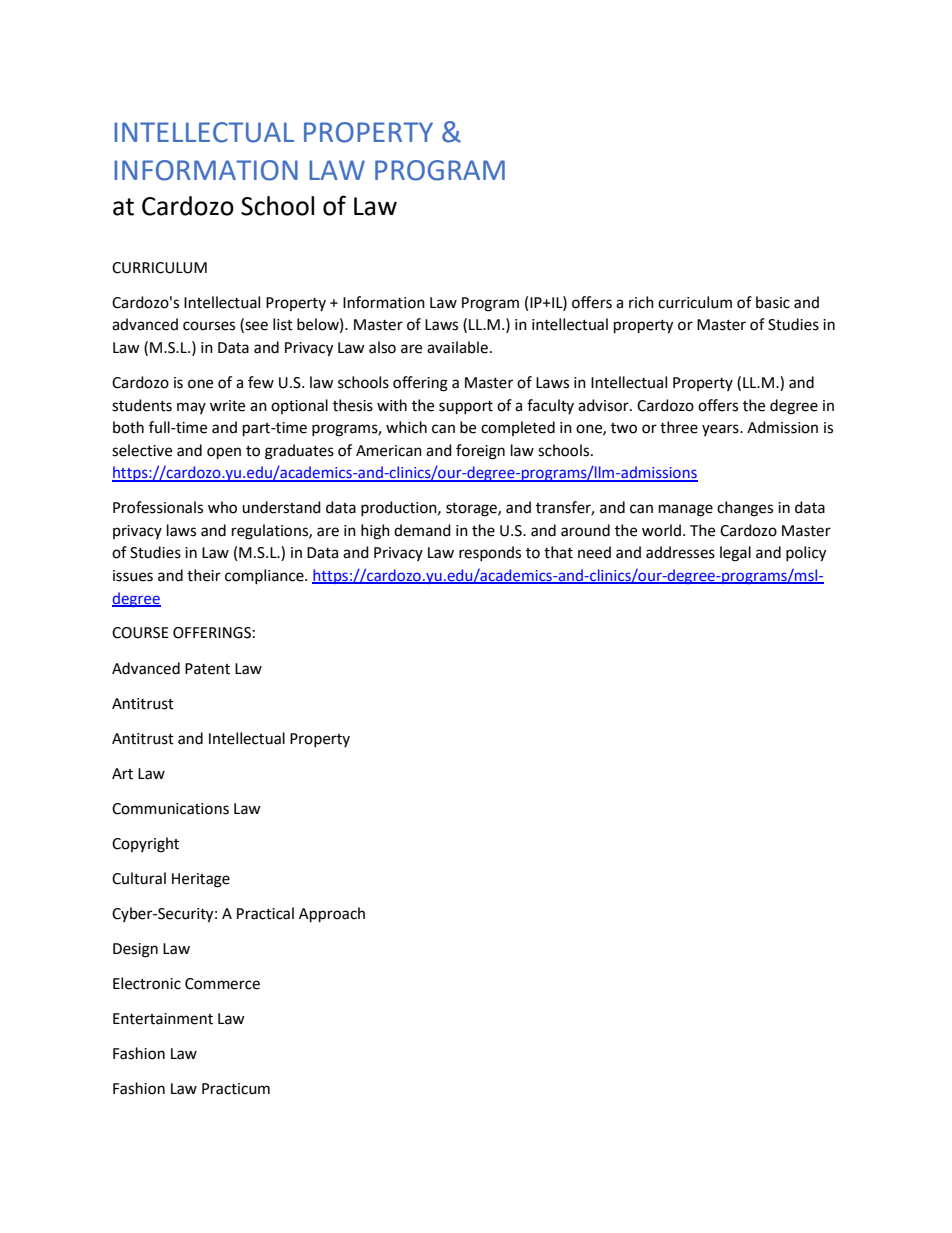 The image size is (952, 1233). Describe the element at coordinates (283, 324) in the page. I see `list` at that location.
